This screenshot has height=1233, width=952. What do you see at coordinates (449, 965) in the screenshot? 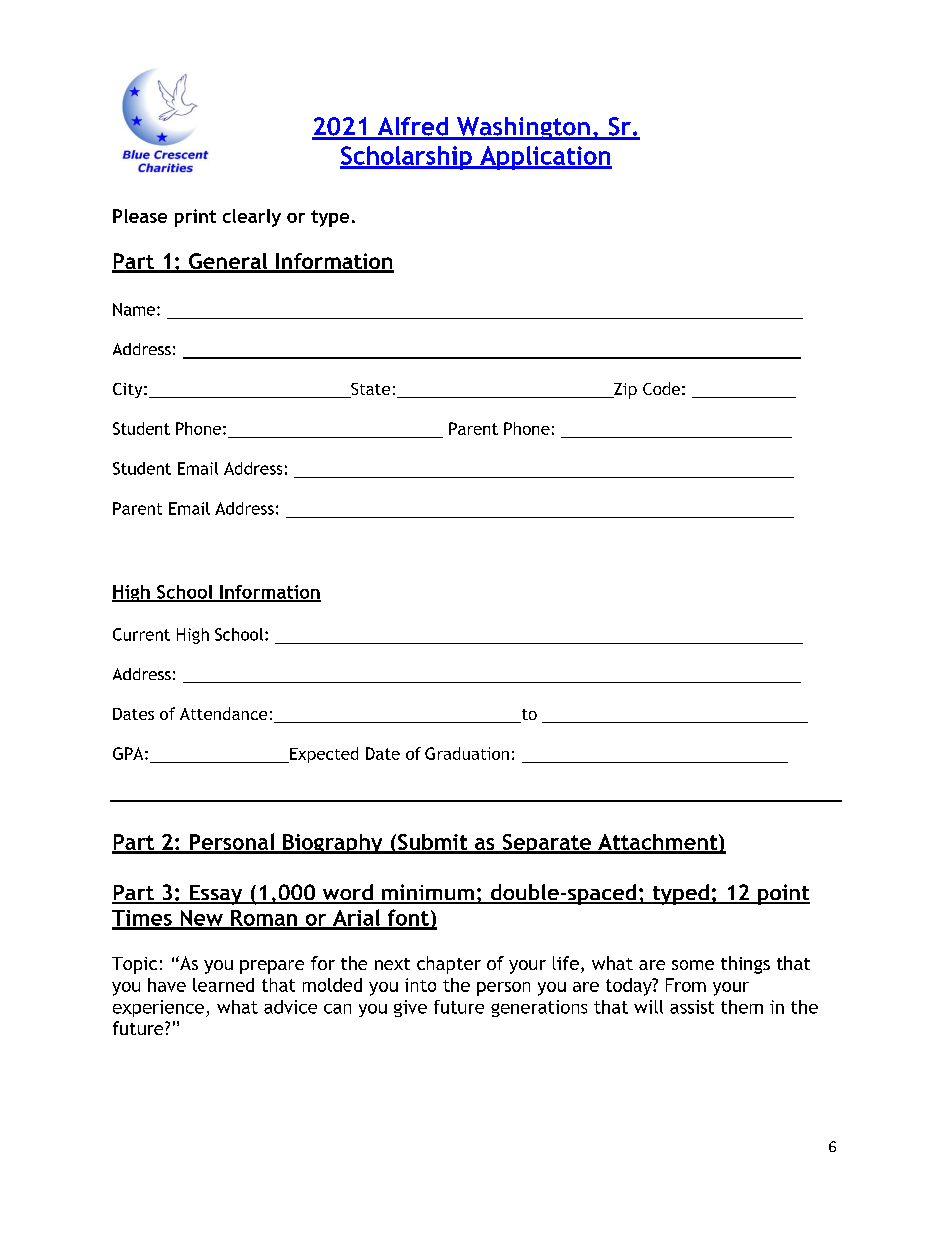
I see `chapter` at bounding box center [449, 965].
